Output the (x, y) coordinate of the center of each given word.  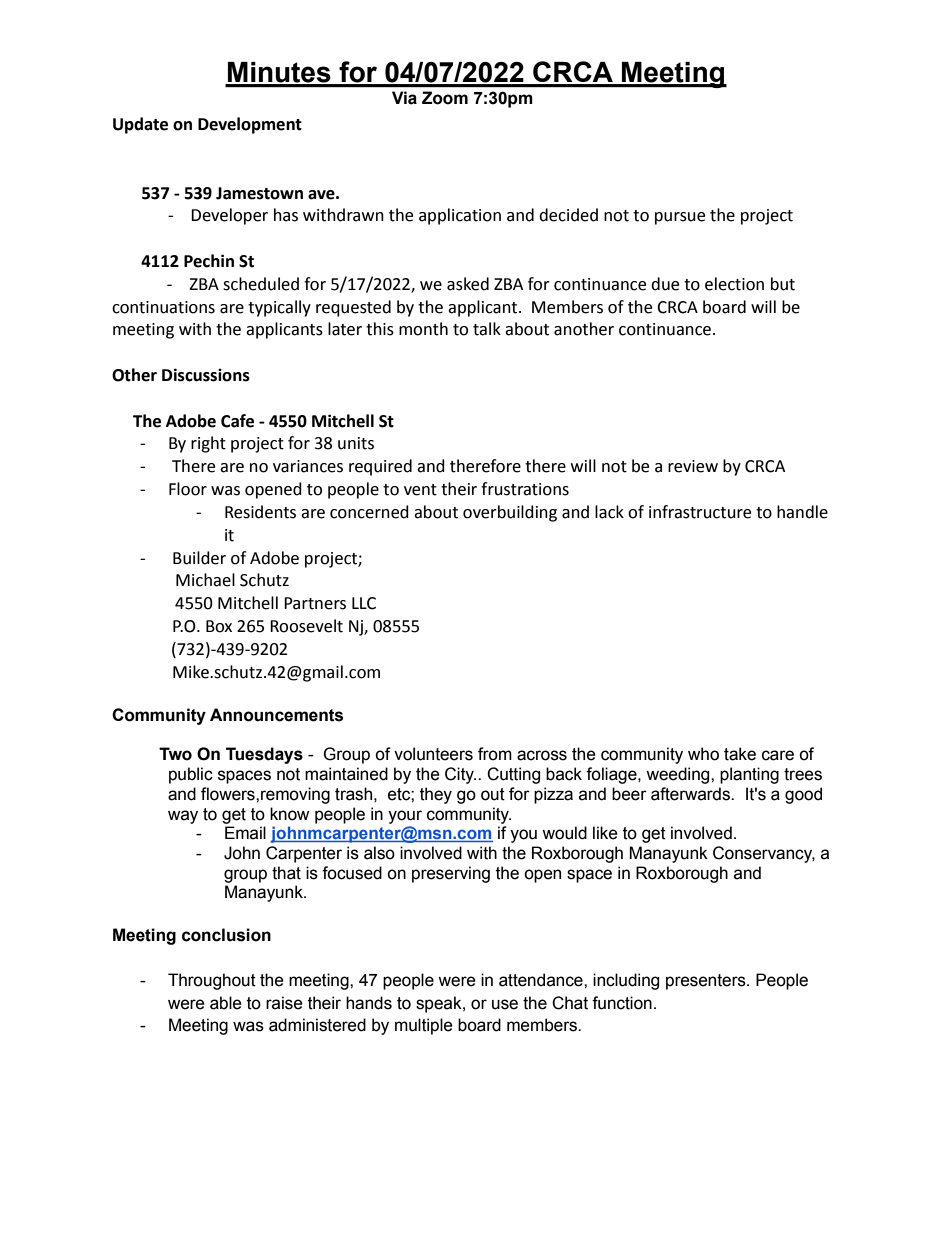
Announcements (276, 715)
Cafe (237, 421)
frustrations (525, 489)
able (226, 1003)
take (740, 754)
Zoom (445, 98)
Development (250, 125)
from (495, 754)
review (693, 466)
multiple (424, 1026)
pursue (680, 218)
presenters (707, 982)
